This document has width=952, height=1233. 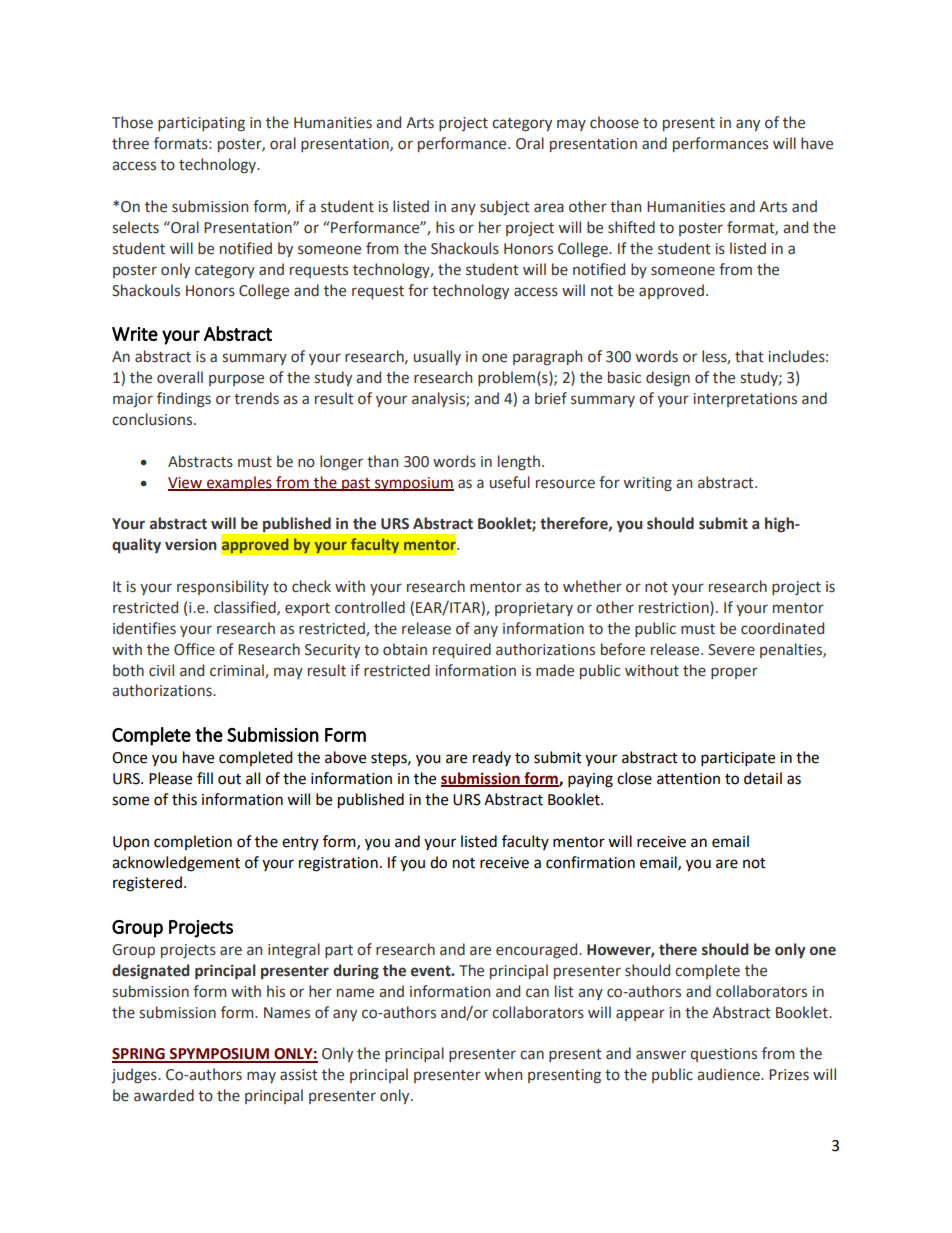 What do you see at coordinates (130, 143) in the document?
I see `three` at bounding box center [130, 143].
